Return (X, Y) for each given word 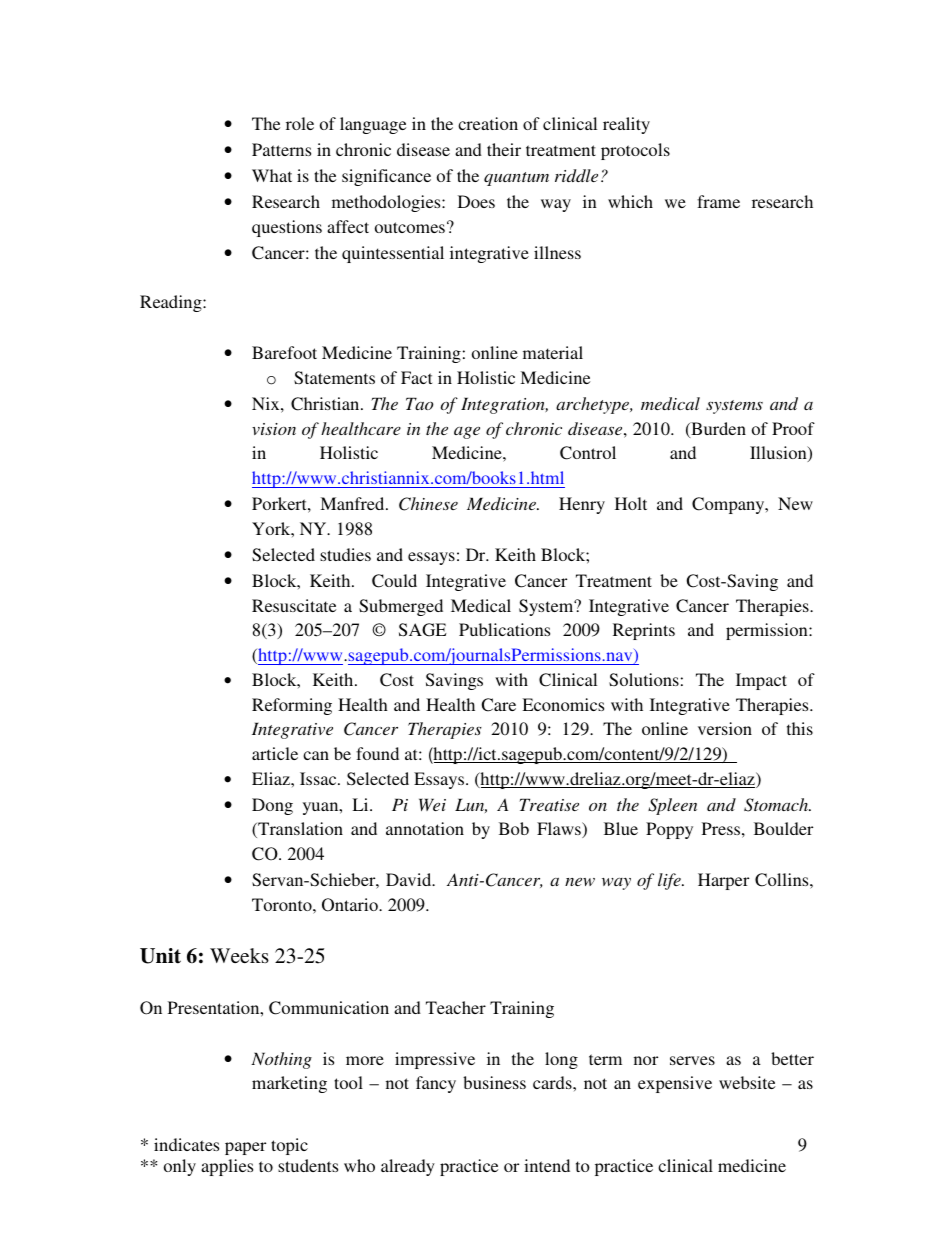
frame (718, 201)
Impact (761, 681)
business (494, 1082)
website (747, 1082)
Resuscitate (294, 605)
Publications (504, 629)
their (504, 149)
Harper (723, 881)
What (272, 175)
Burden (717, 430)
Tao (420, 403)
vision (274, 429)
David (410, 879)
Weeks (239, 955)
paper (245, 1148)
